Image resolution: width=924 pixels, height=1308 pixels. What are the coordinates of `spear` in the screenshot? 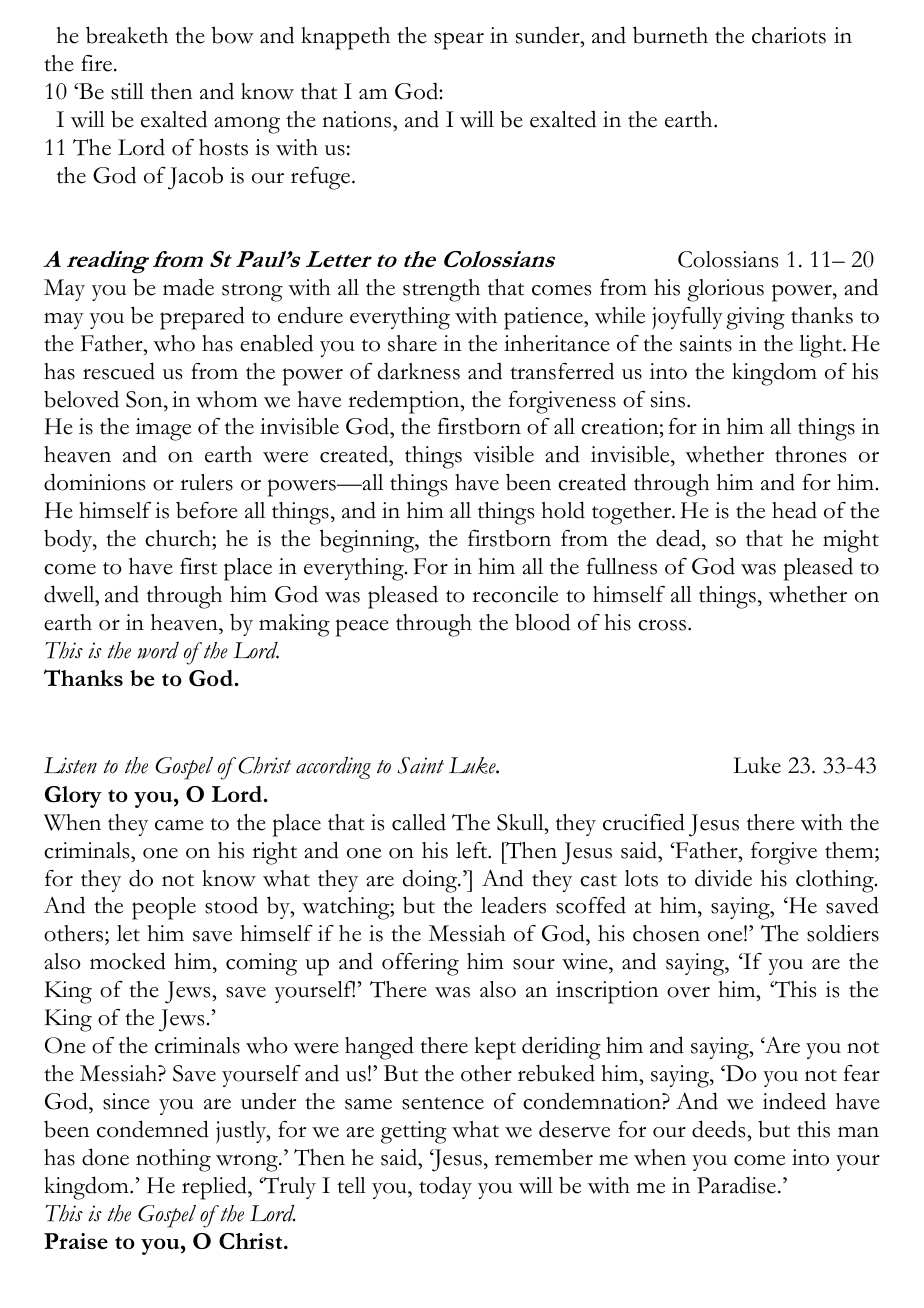 It's located at (459, 41).
